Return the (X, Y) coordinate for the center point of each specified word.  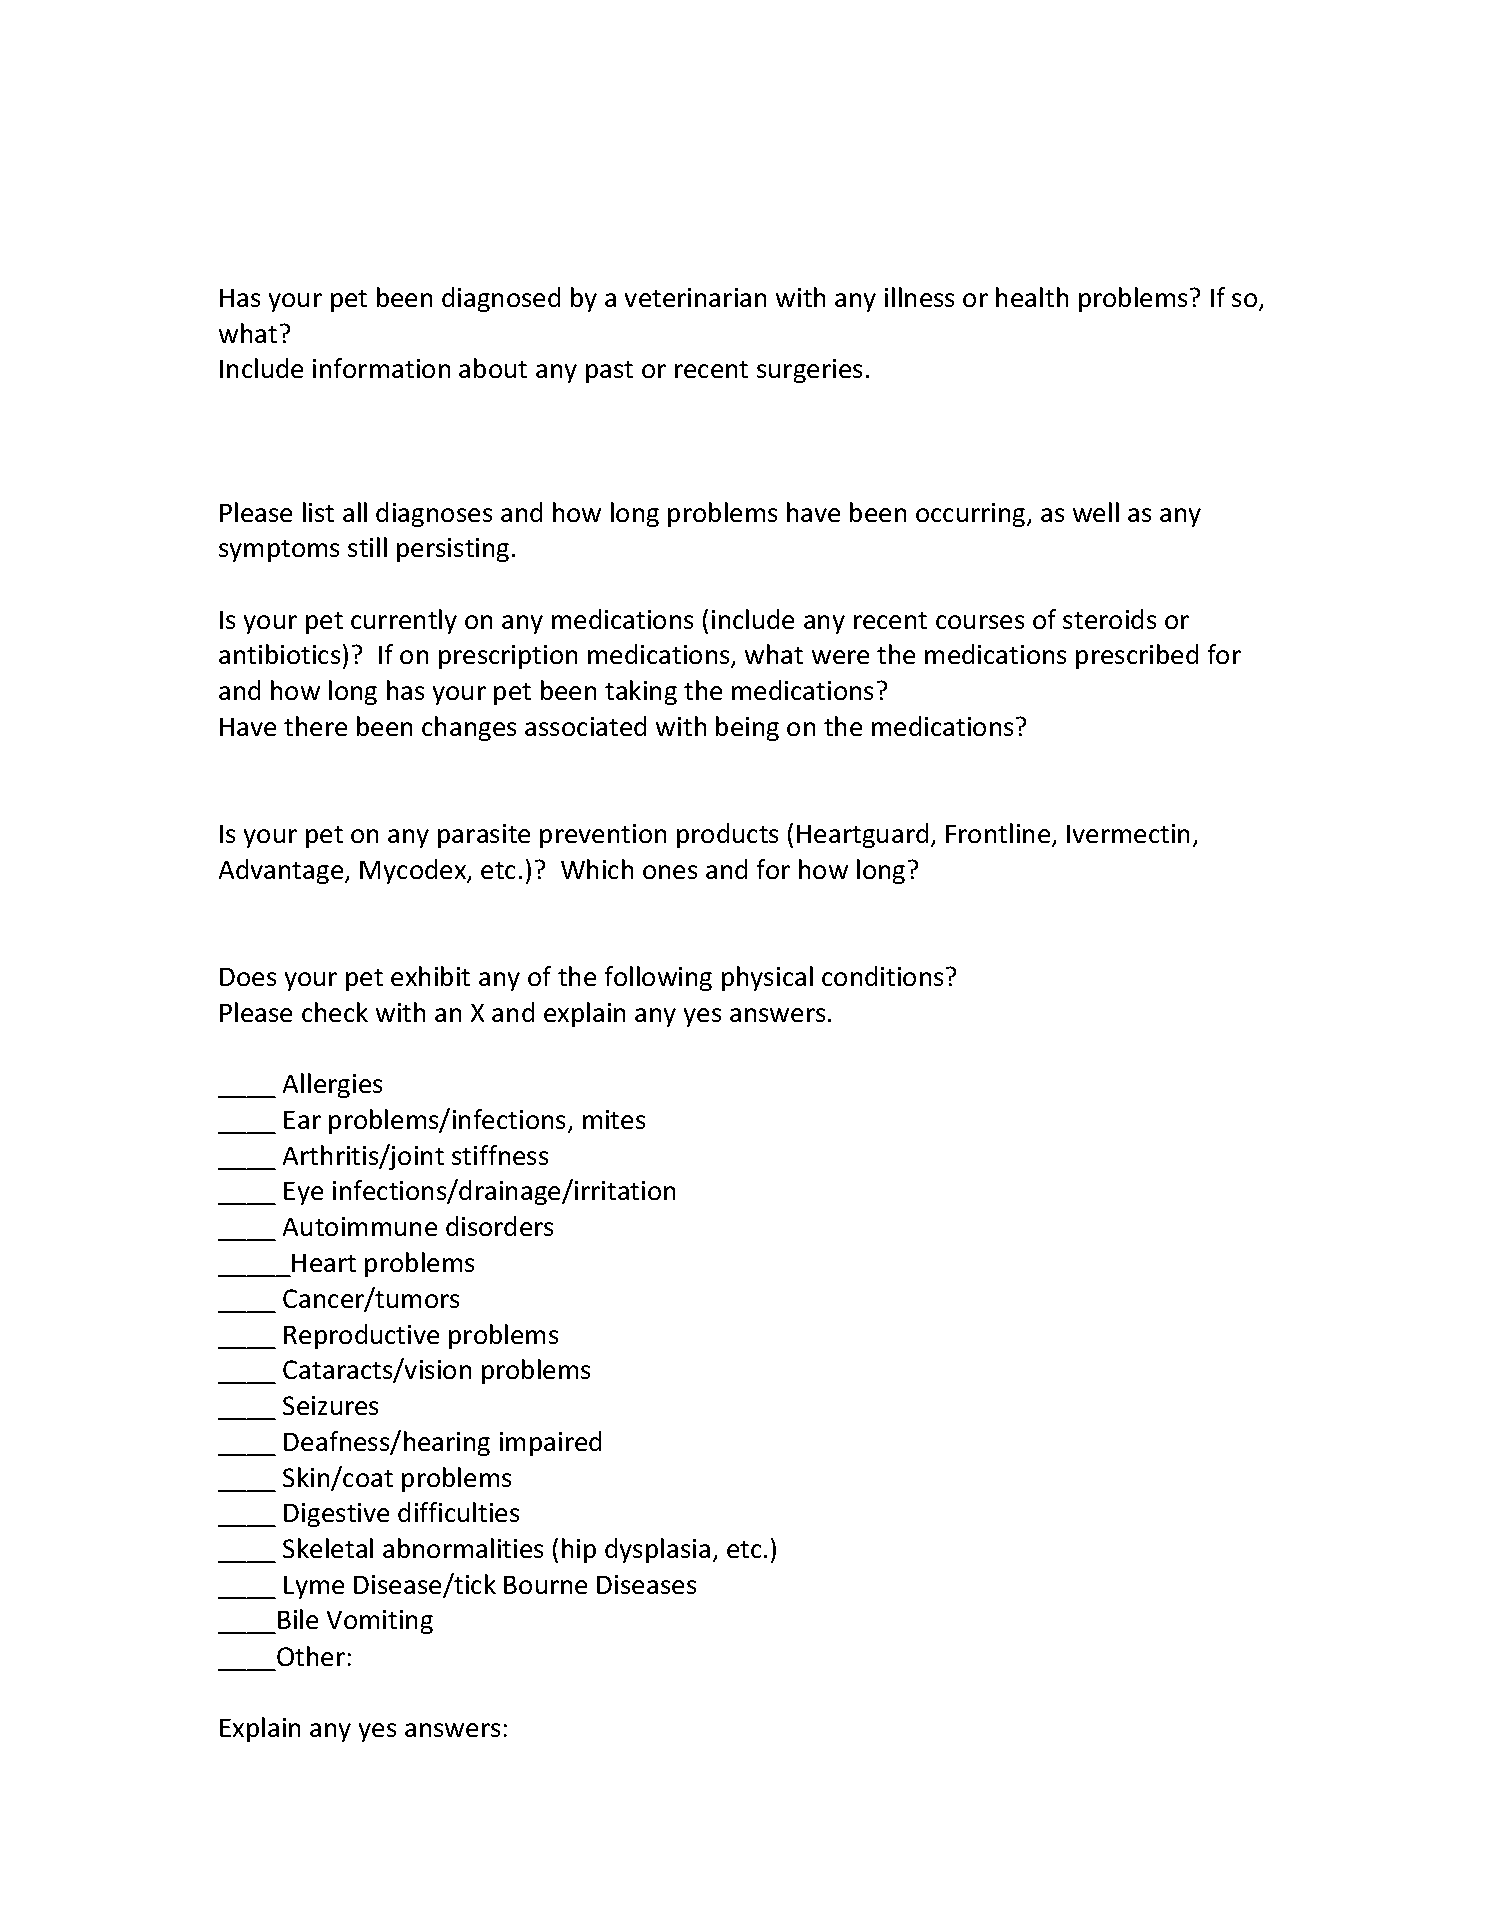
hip (579, 1550)
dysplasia (657, 1550)
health (1032, 297)
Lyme (314, 1587)
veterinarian (695, 297)
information (381, 368)
